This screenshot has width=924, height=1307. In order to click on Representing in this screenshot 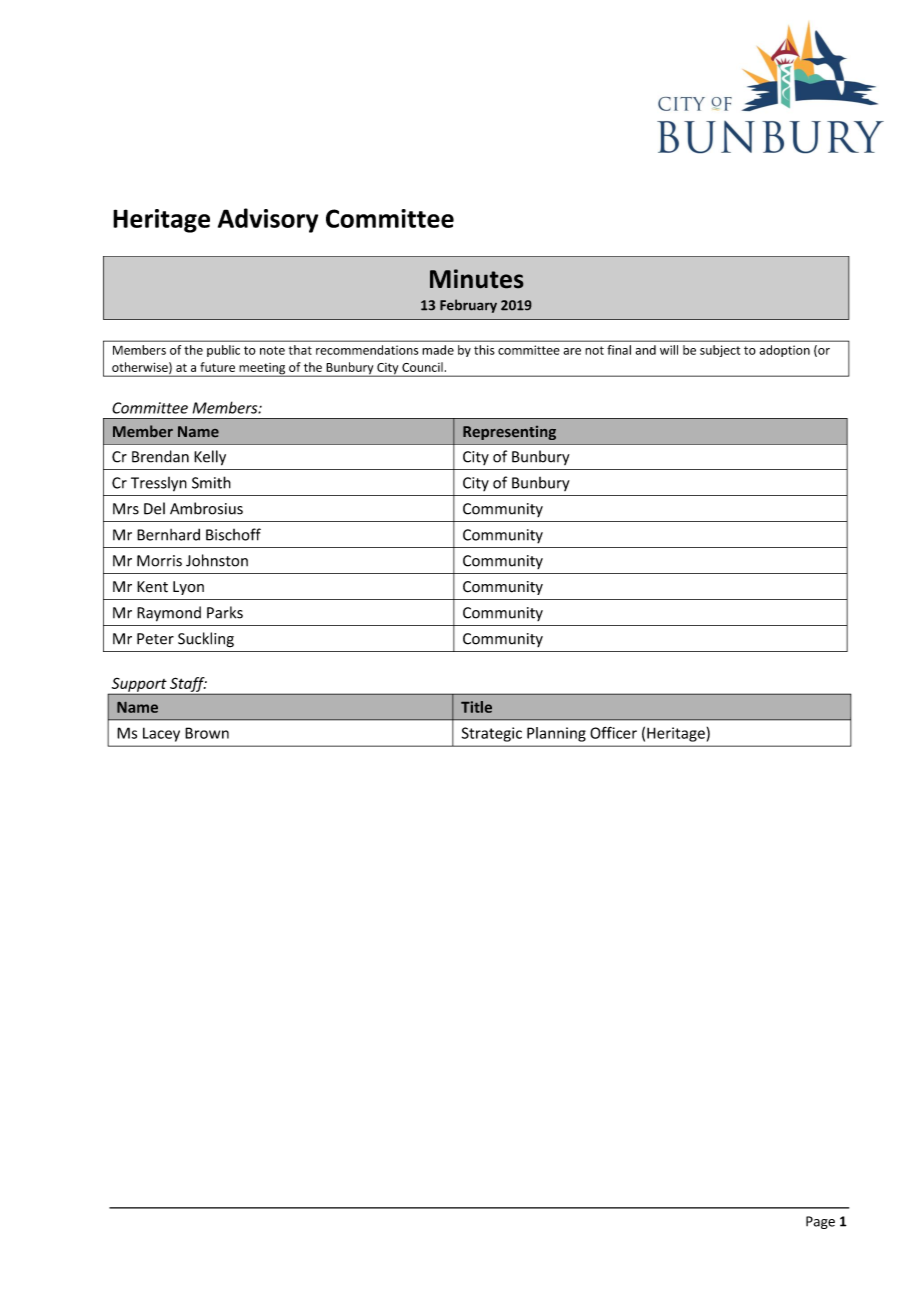, I will do `click(509, 433)`.
